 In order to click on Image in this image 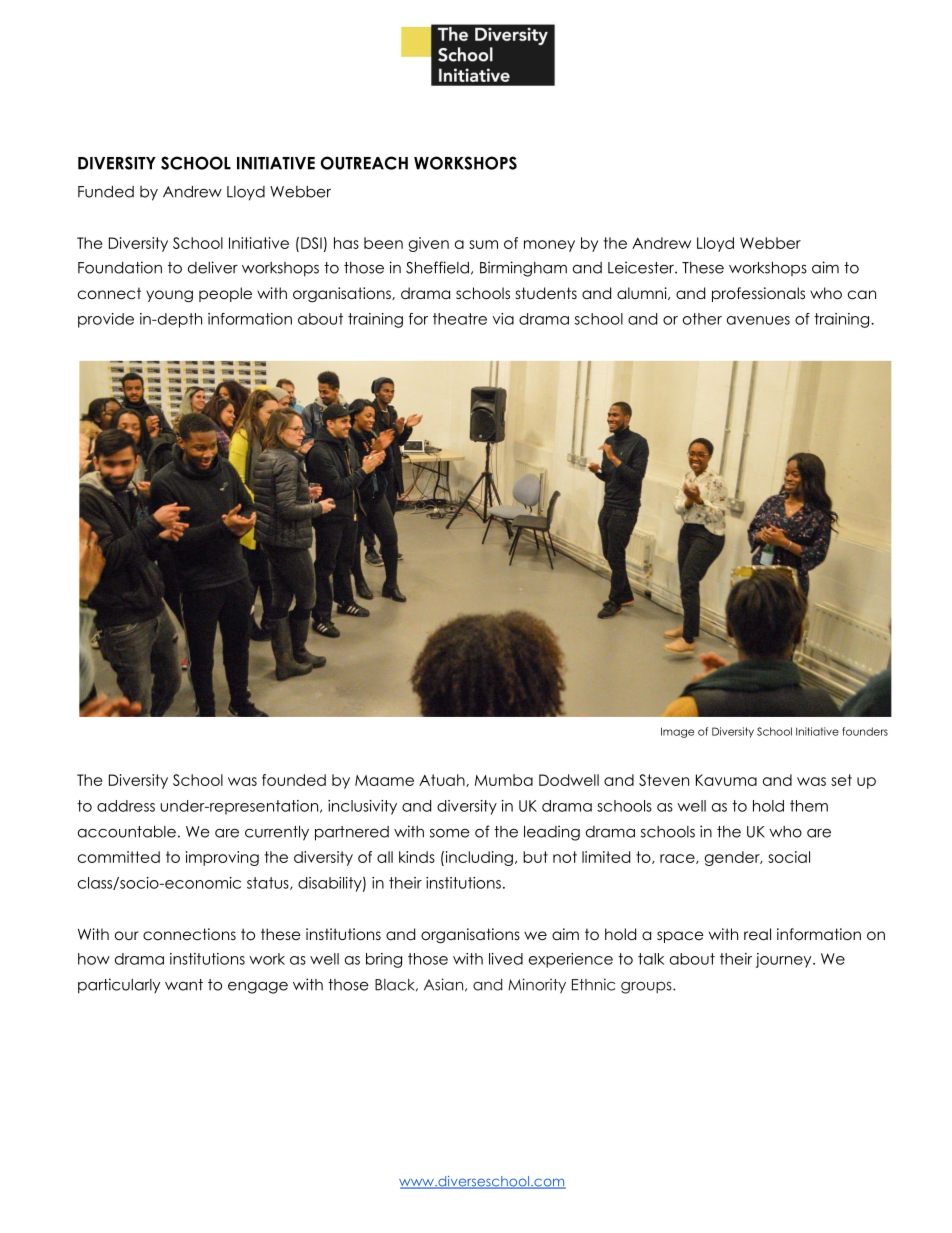, I will do `click(677, 732)`.
